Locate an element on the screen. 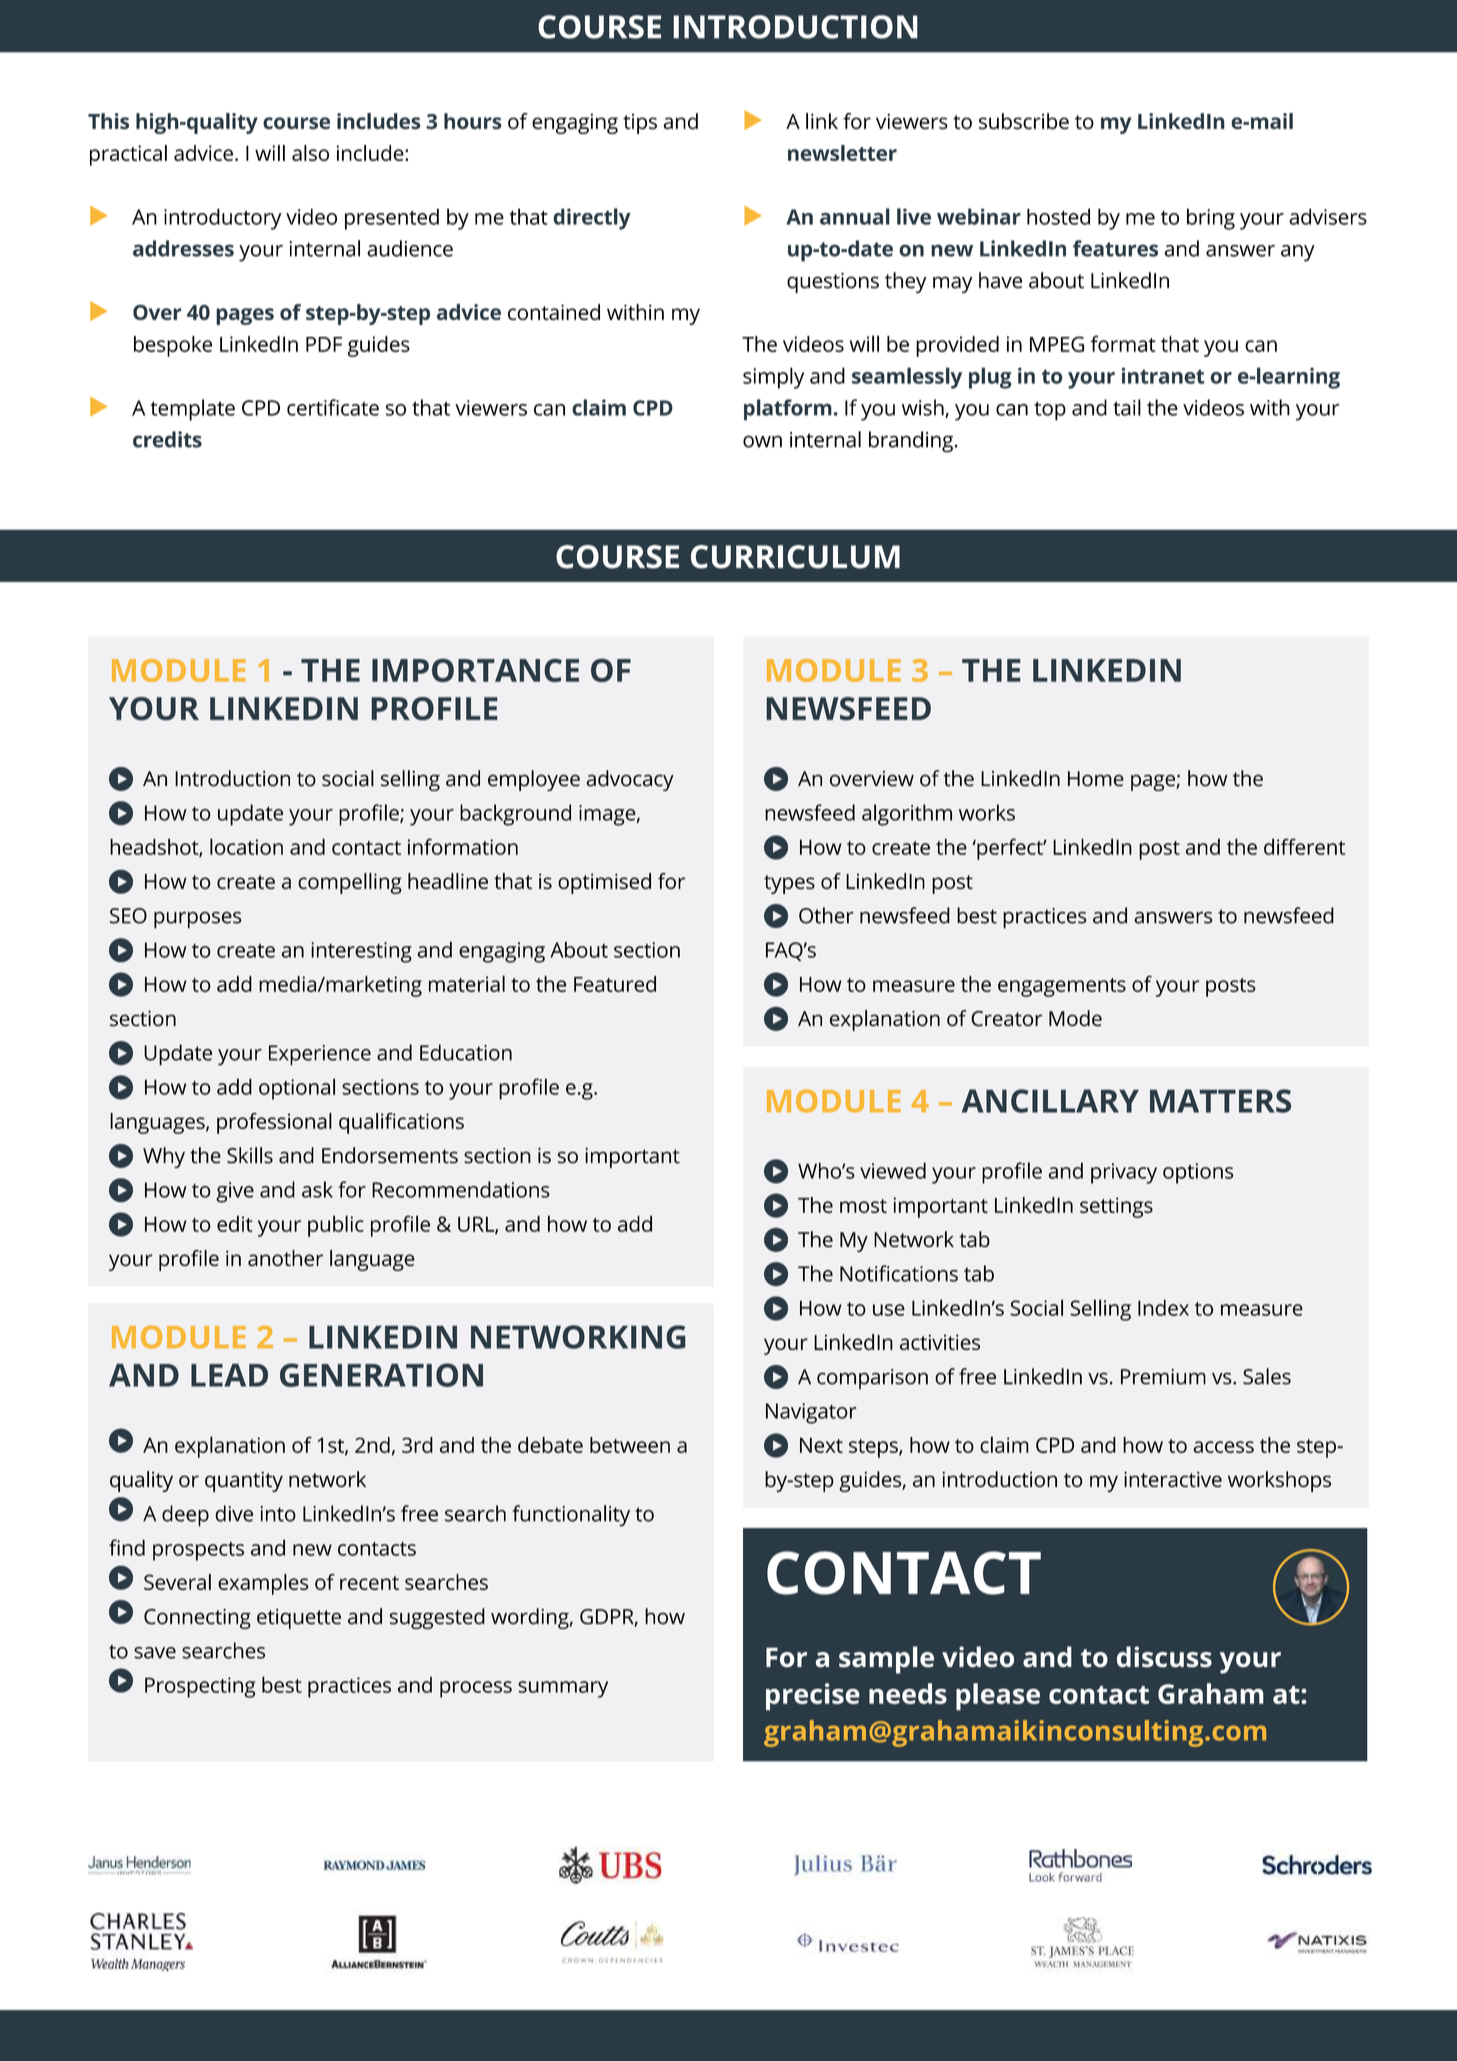 The width and height of the screenshot is (1457, 2061). different is located at coordinates (1304, 846).
